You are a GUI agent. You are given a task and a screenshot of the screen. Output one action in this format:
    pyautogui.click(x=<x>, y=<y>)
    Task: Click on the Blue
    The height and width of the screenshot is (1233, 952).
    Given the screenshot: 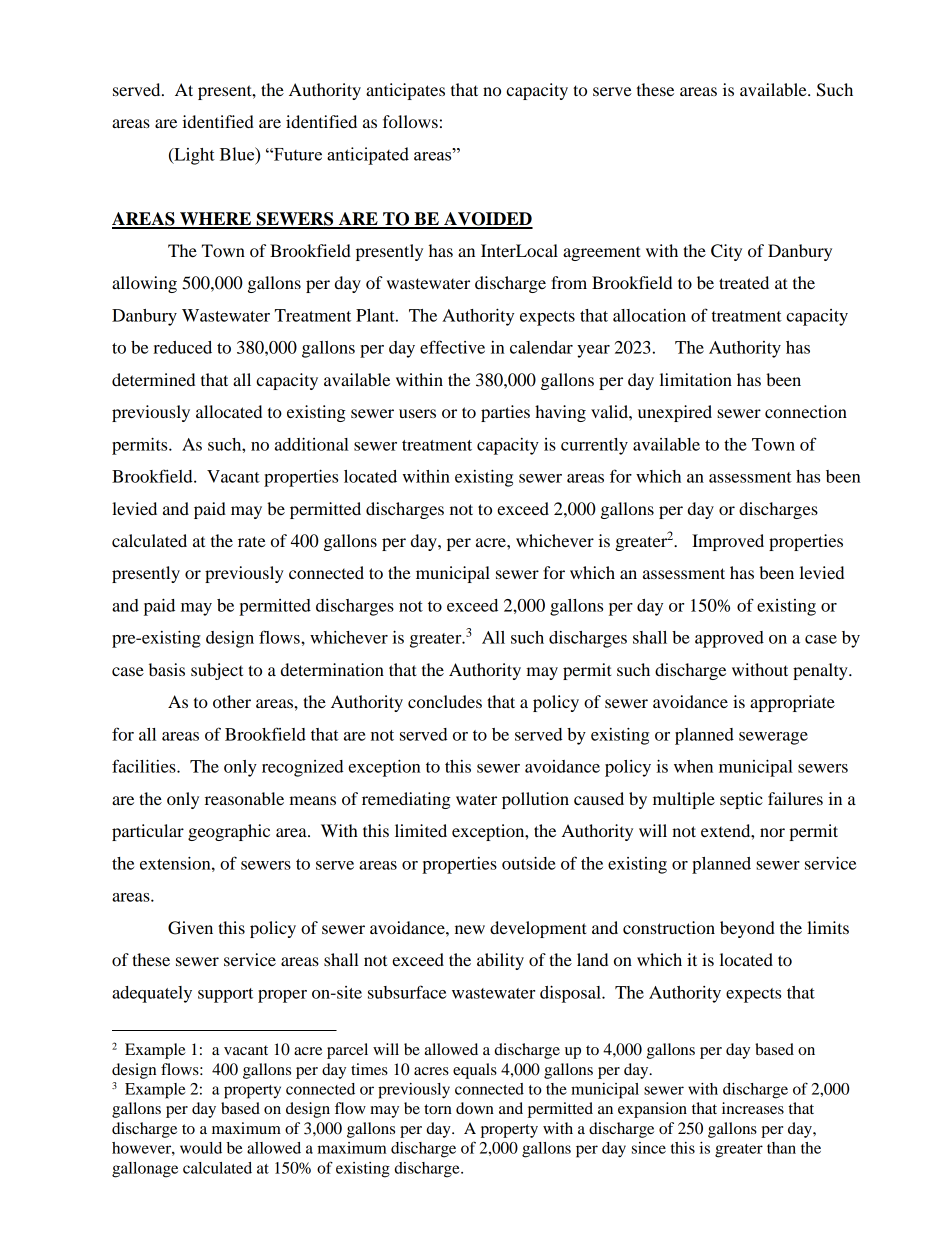 What is the action you would take?
    pyautogui.click(x=238, y=154)
